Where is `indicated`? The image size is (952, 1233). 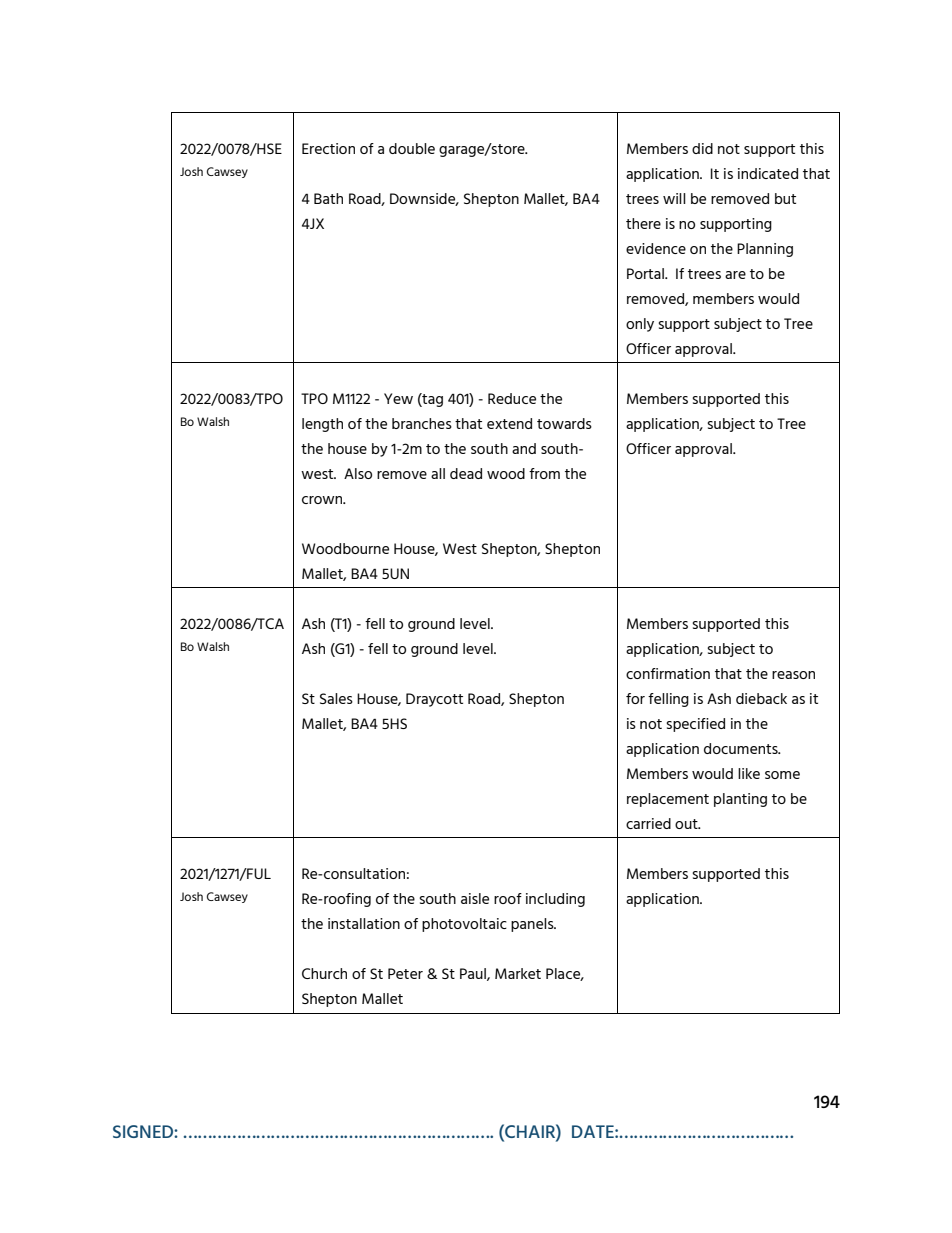 indicated is located at coordinates (768, 173).
